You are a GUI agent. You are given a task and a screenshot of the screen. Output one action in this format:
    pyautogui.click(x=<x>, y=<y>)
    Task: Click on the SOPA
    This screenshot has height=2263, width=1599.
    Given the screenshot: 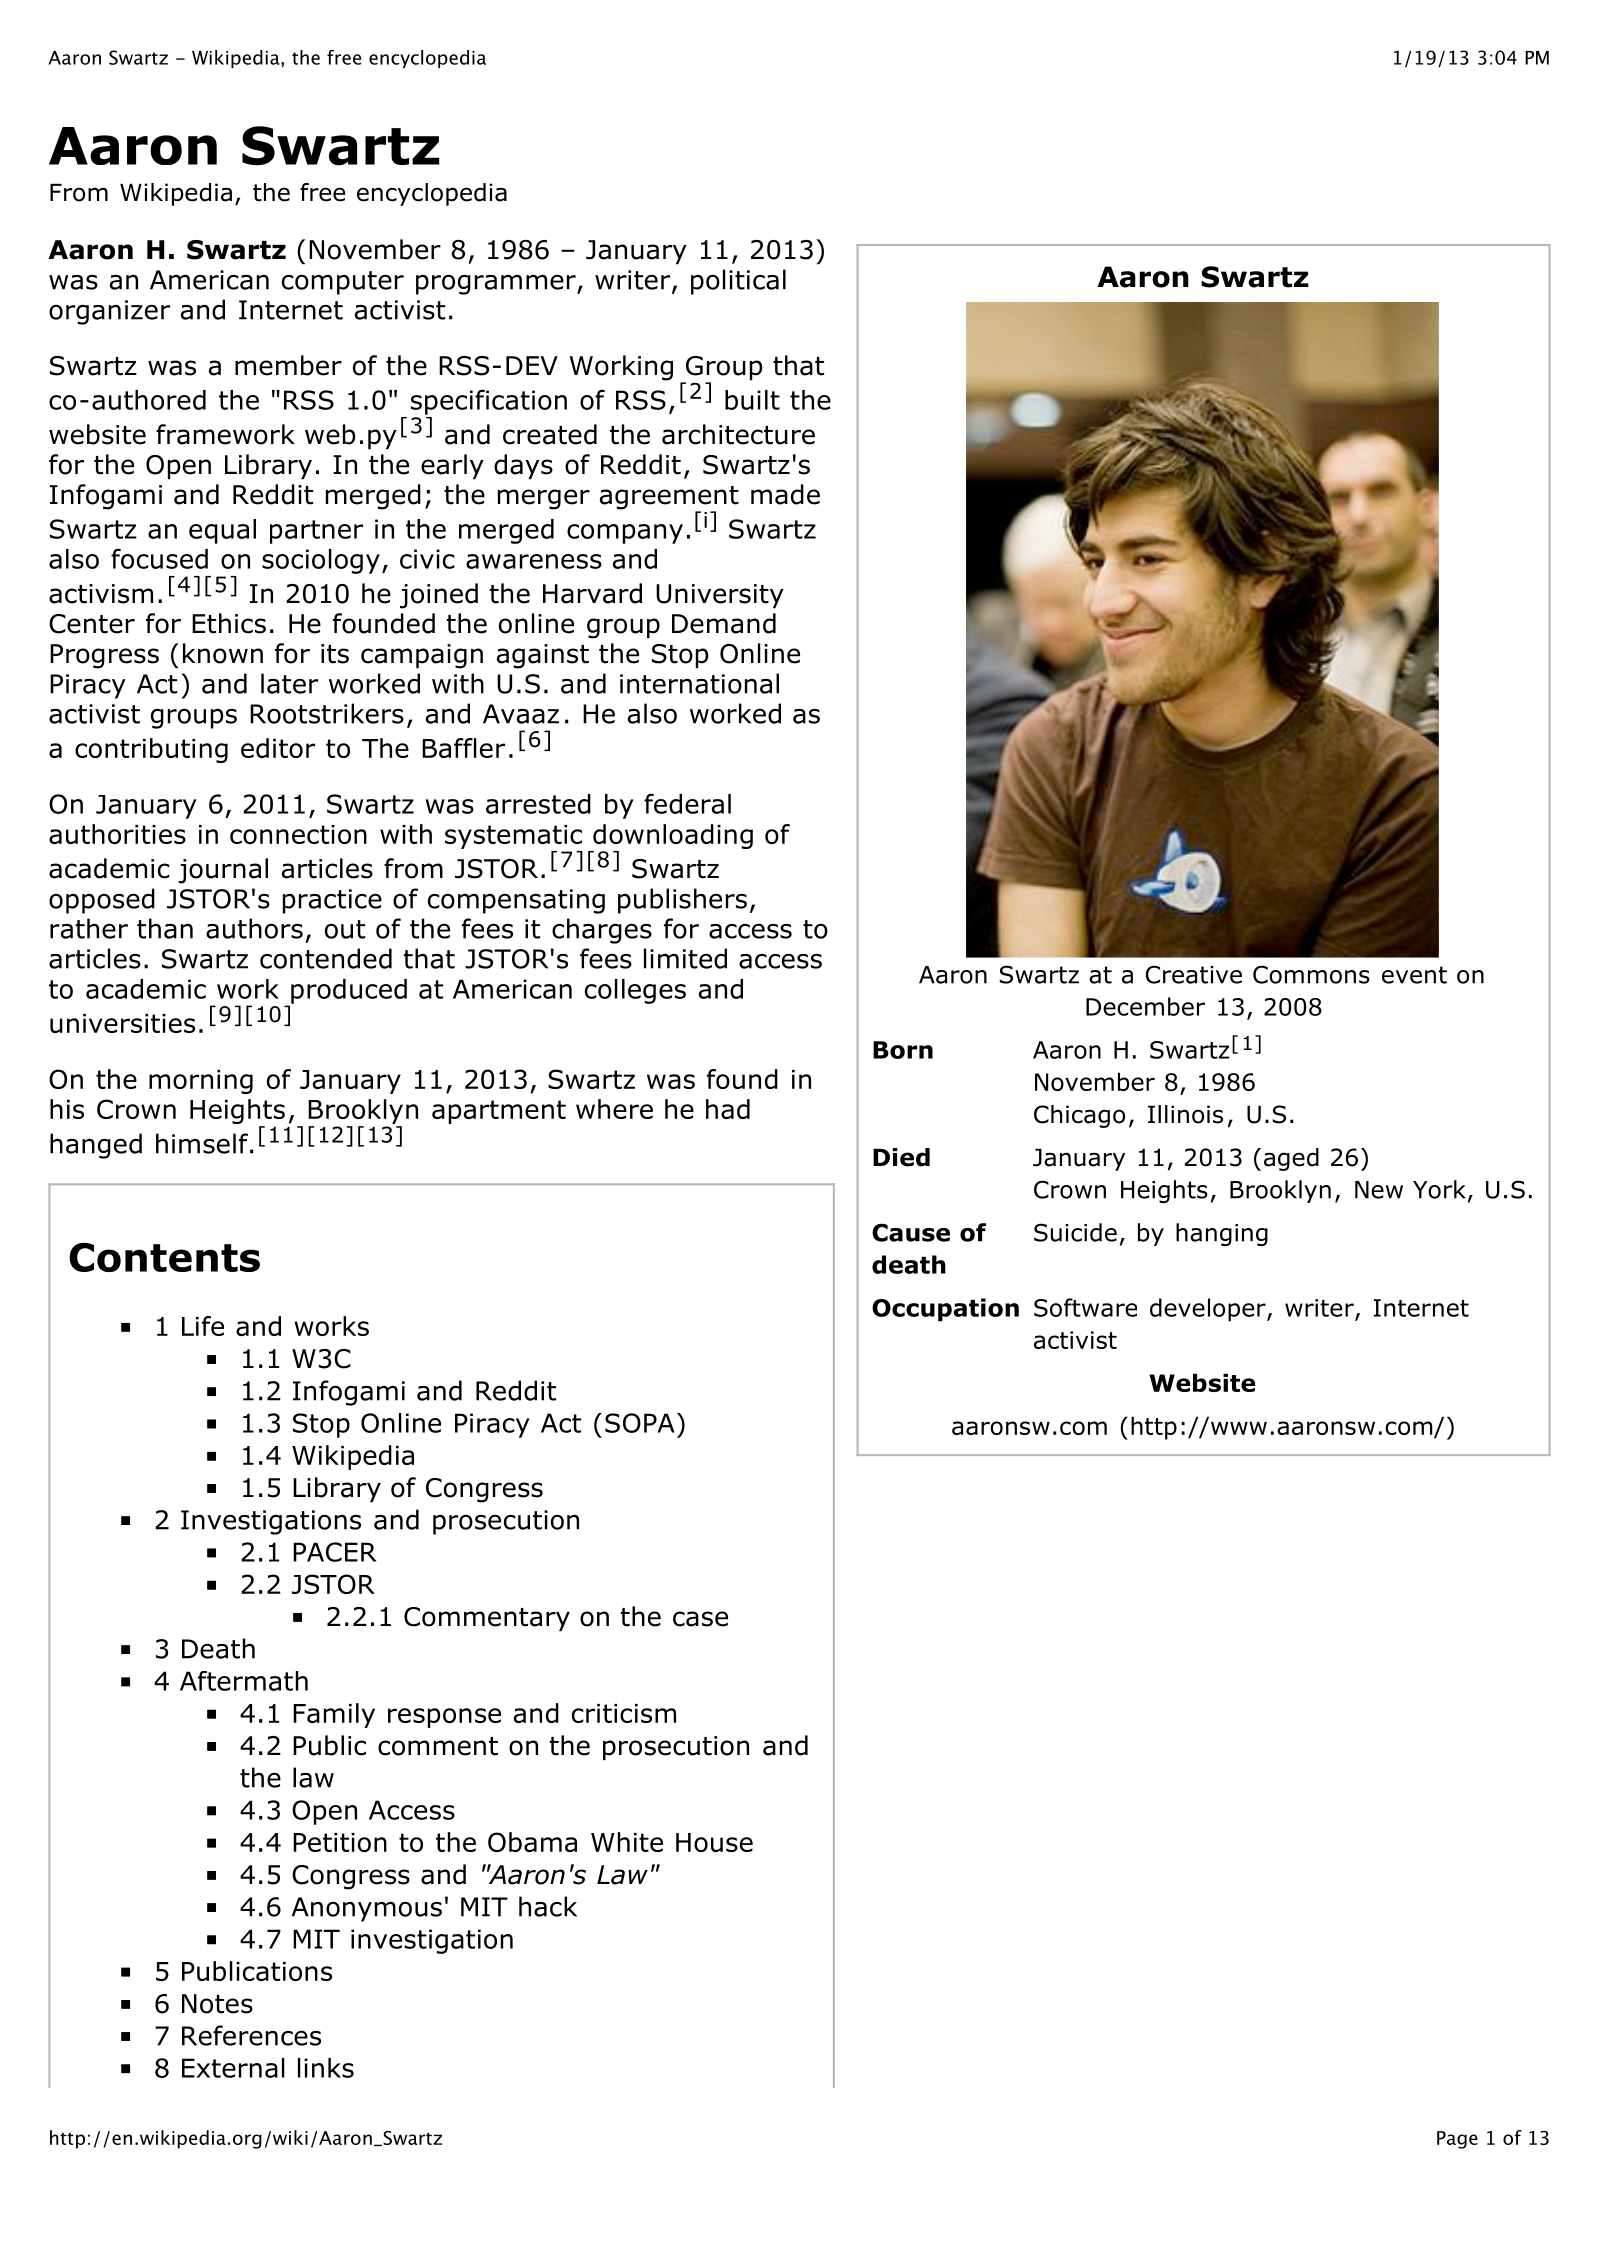 What is the action you would take?
    pyautogui.click(x=640, y=1423)
